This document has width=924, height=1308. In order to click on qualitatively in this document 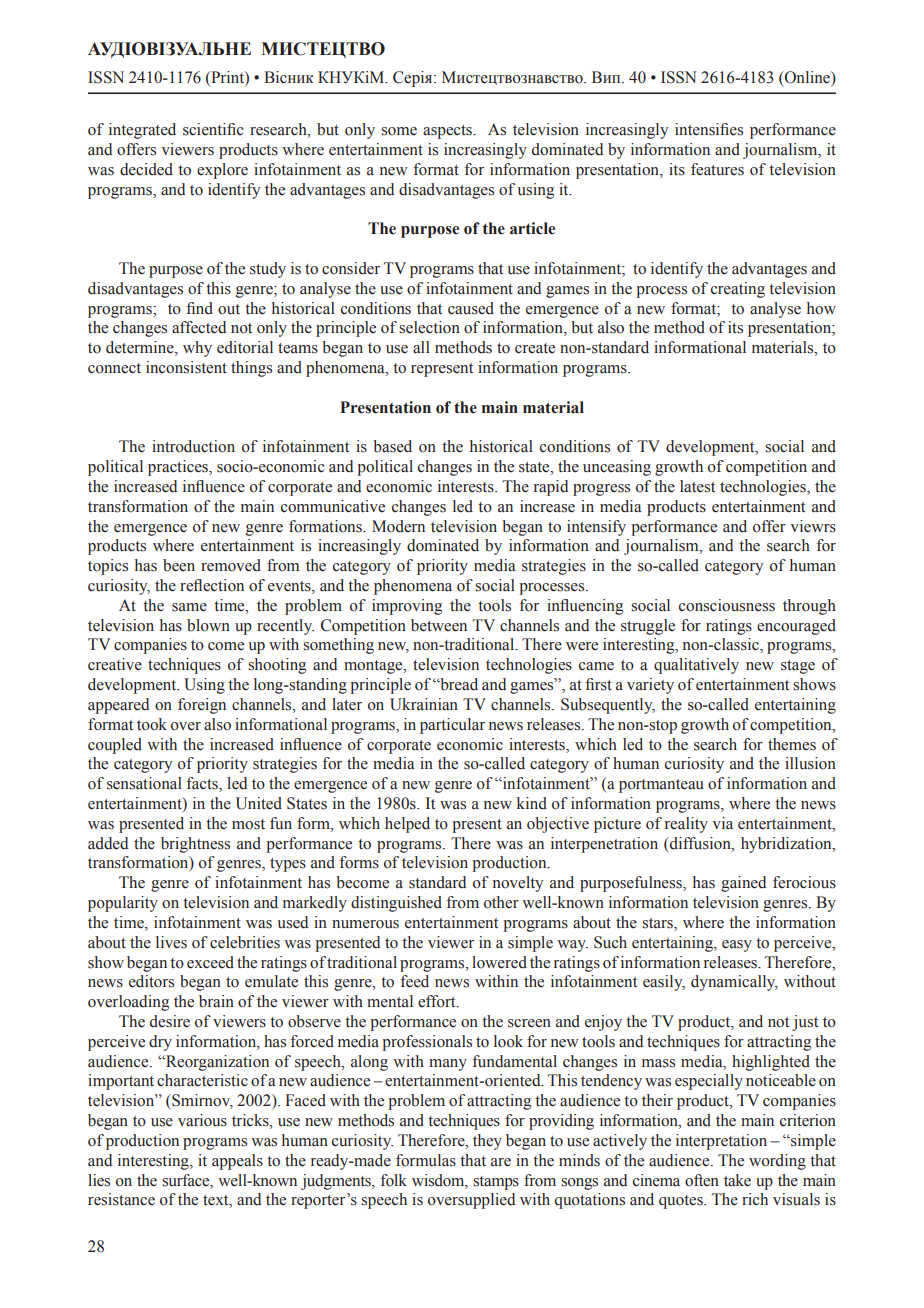, I will do `click(696, 666)`.
